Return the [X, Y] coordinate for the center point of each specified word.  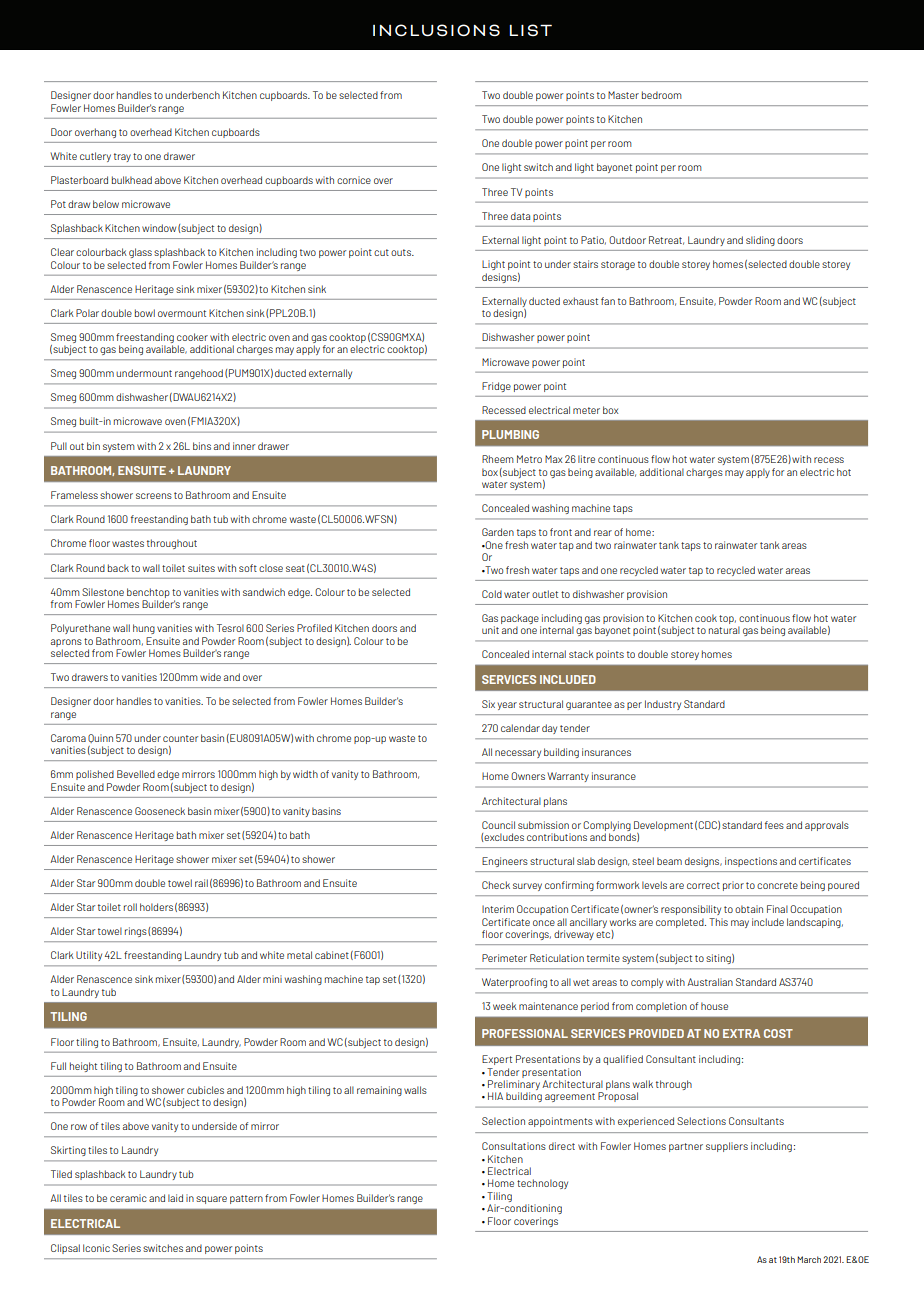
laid [175, 1198]
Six [488, 704]
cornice [354, 180]
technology [542, 1184]
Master [623, 95]
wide [210, 677]
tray [122, 157]
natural [724, 630]
